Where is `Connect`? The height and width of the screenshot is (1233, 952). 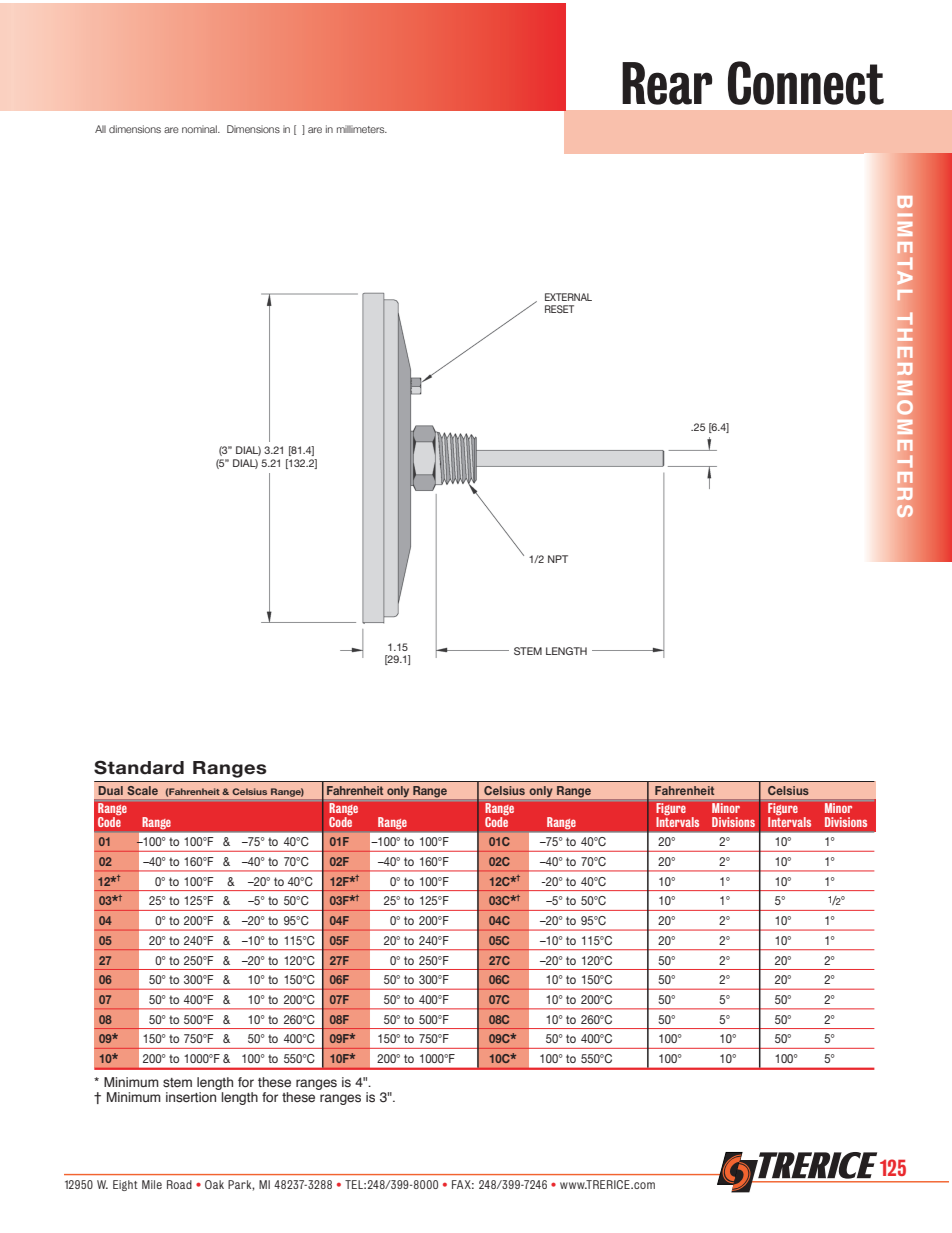
Connect is located at coordinates (806, 83).
